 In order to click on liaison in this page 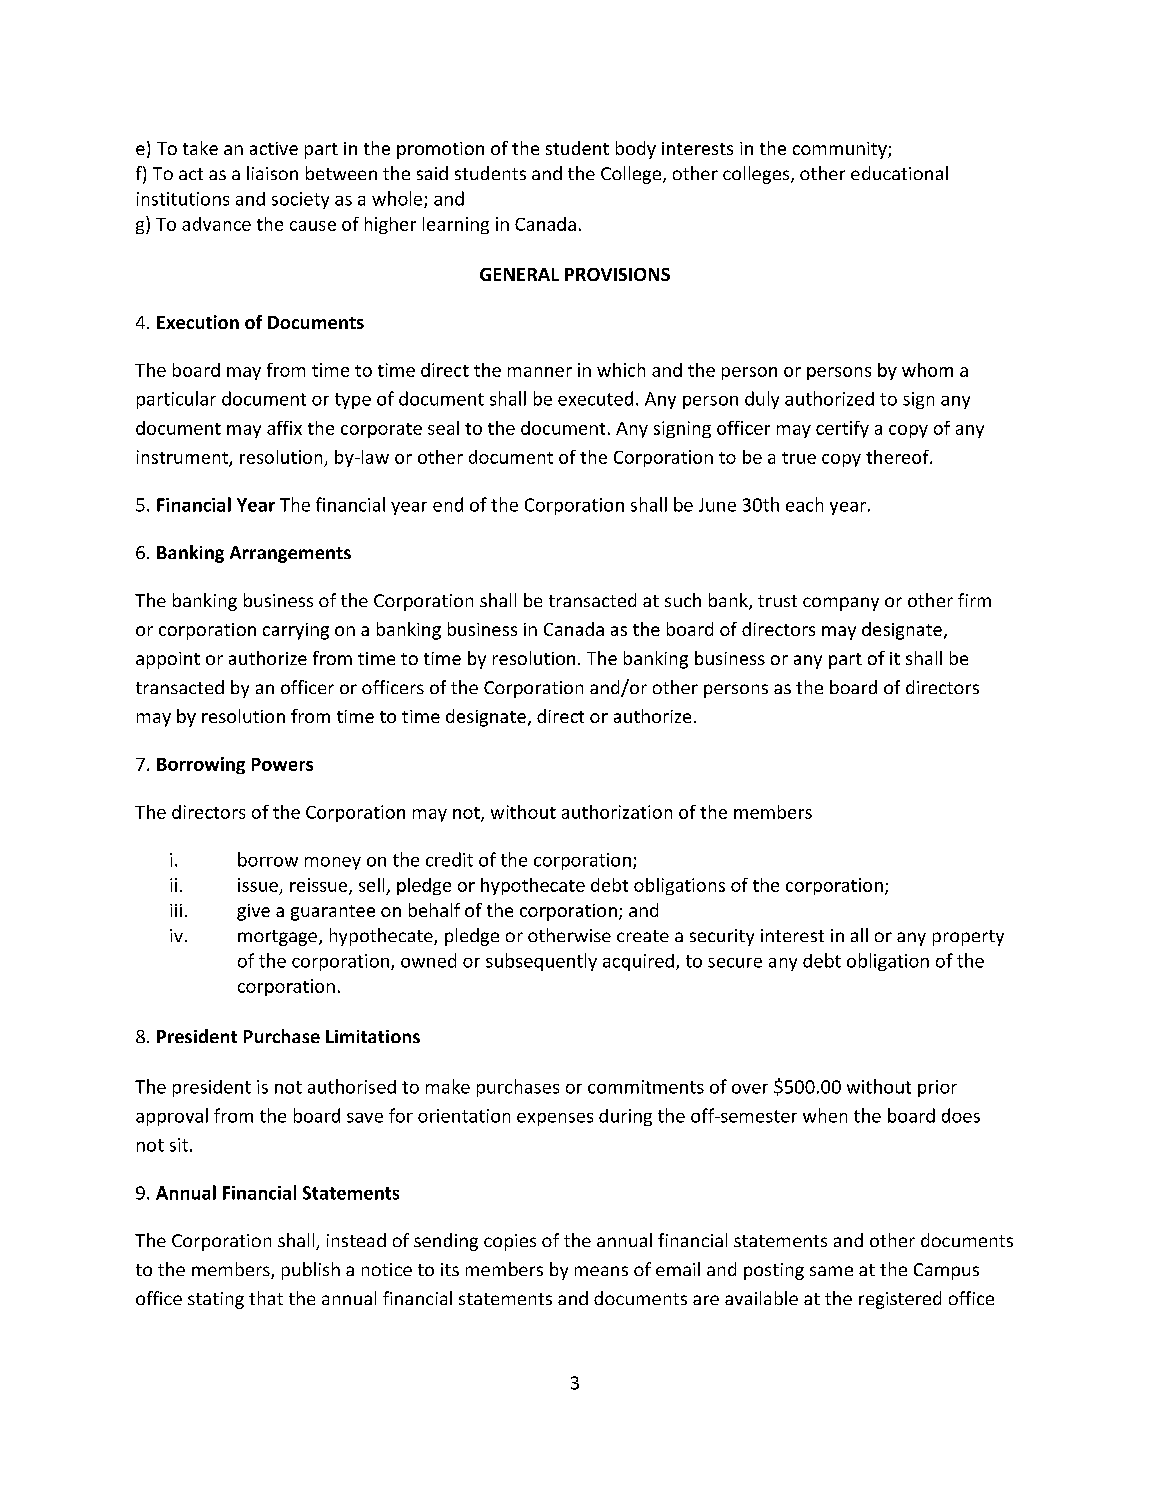, I will do `click(272, 173)`.
